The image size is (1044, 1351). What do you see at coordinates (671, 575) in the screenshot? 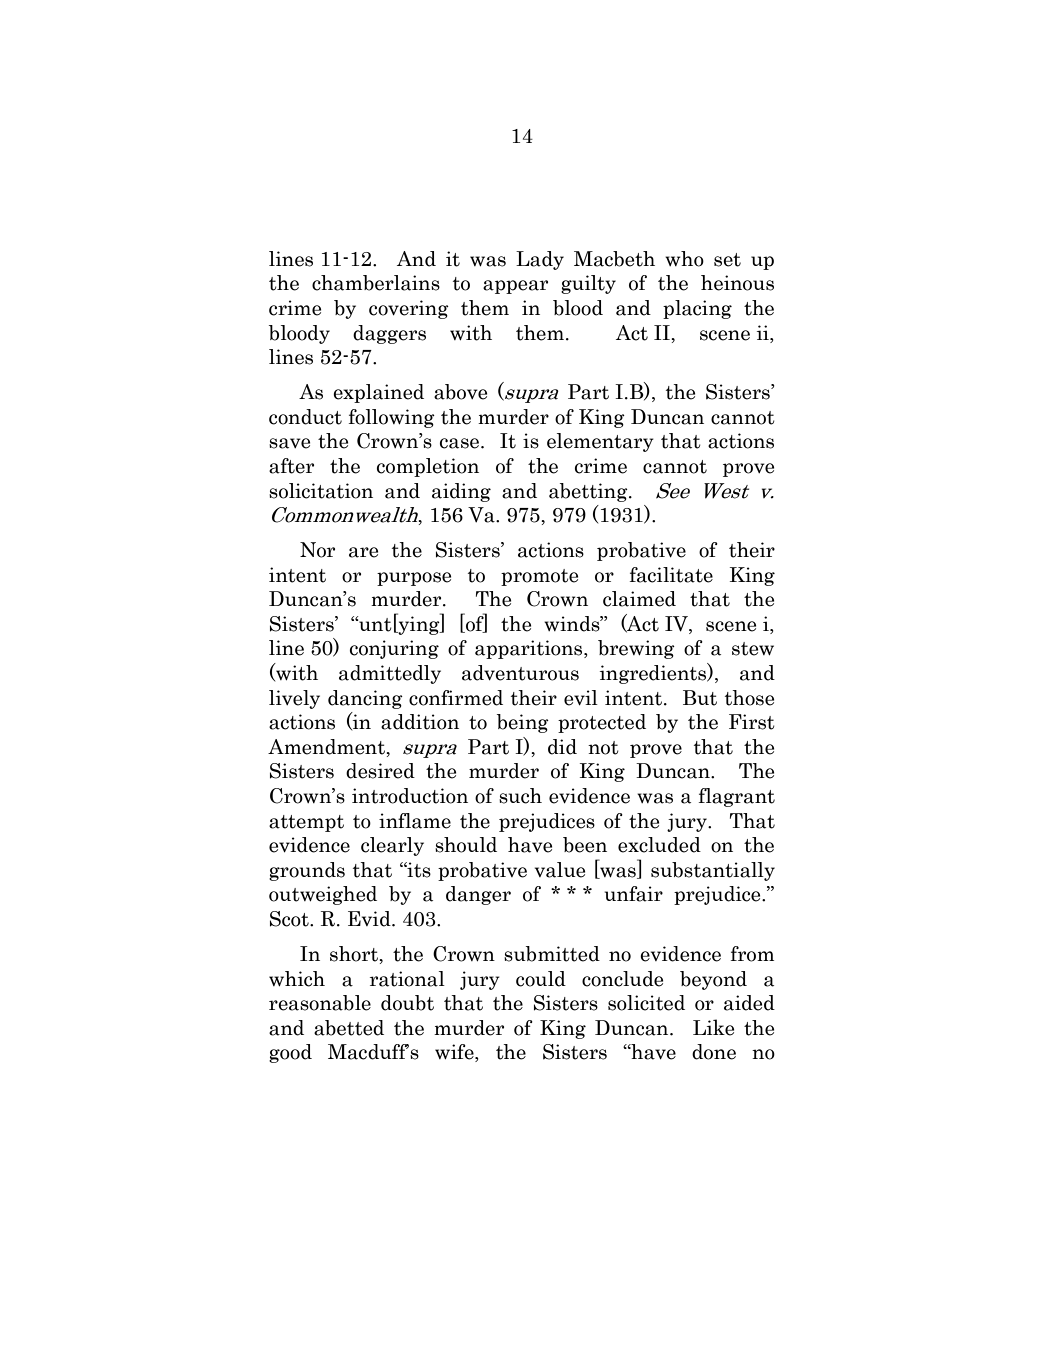
I see `facilitate` at bounding box center [671, 575].
